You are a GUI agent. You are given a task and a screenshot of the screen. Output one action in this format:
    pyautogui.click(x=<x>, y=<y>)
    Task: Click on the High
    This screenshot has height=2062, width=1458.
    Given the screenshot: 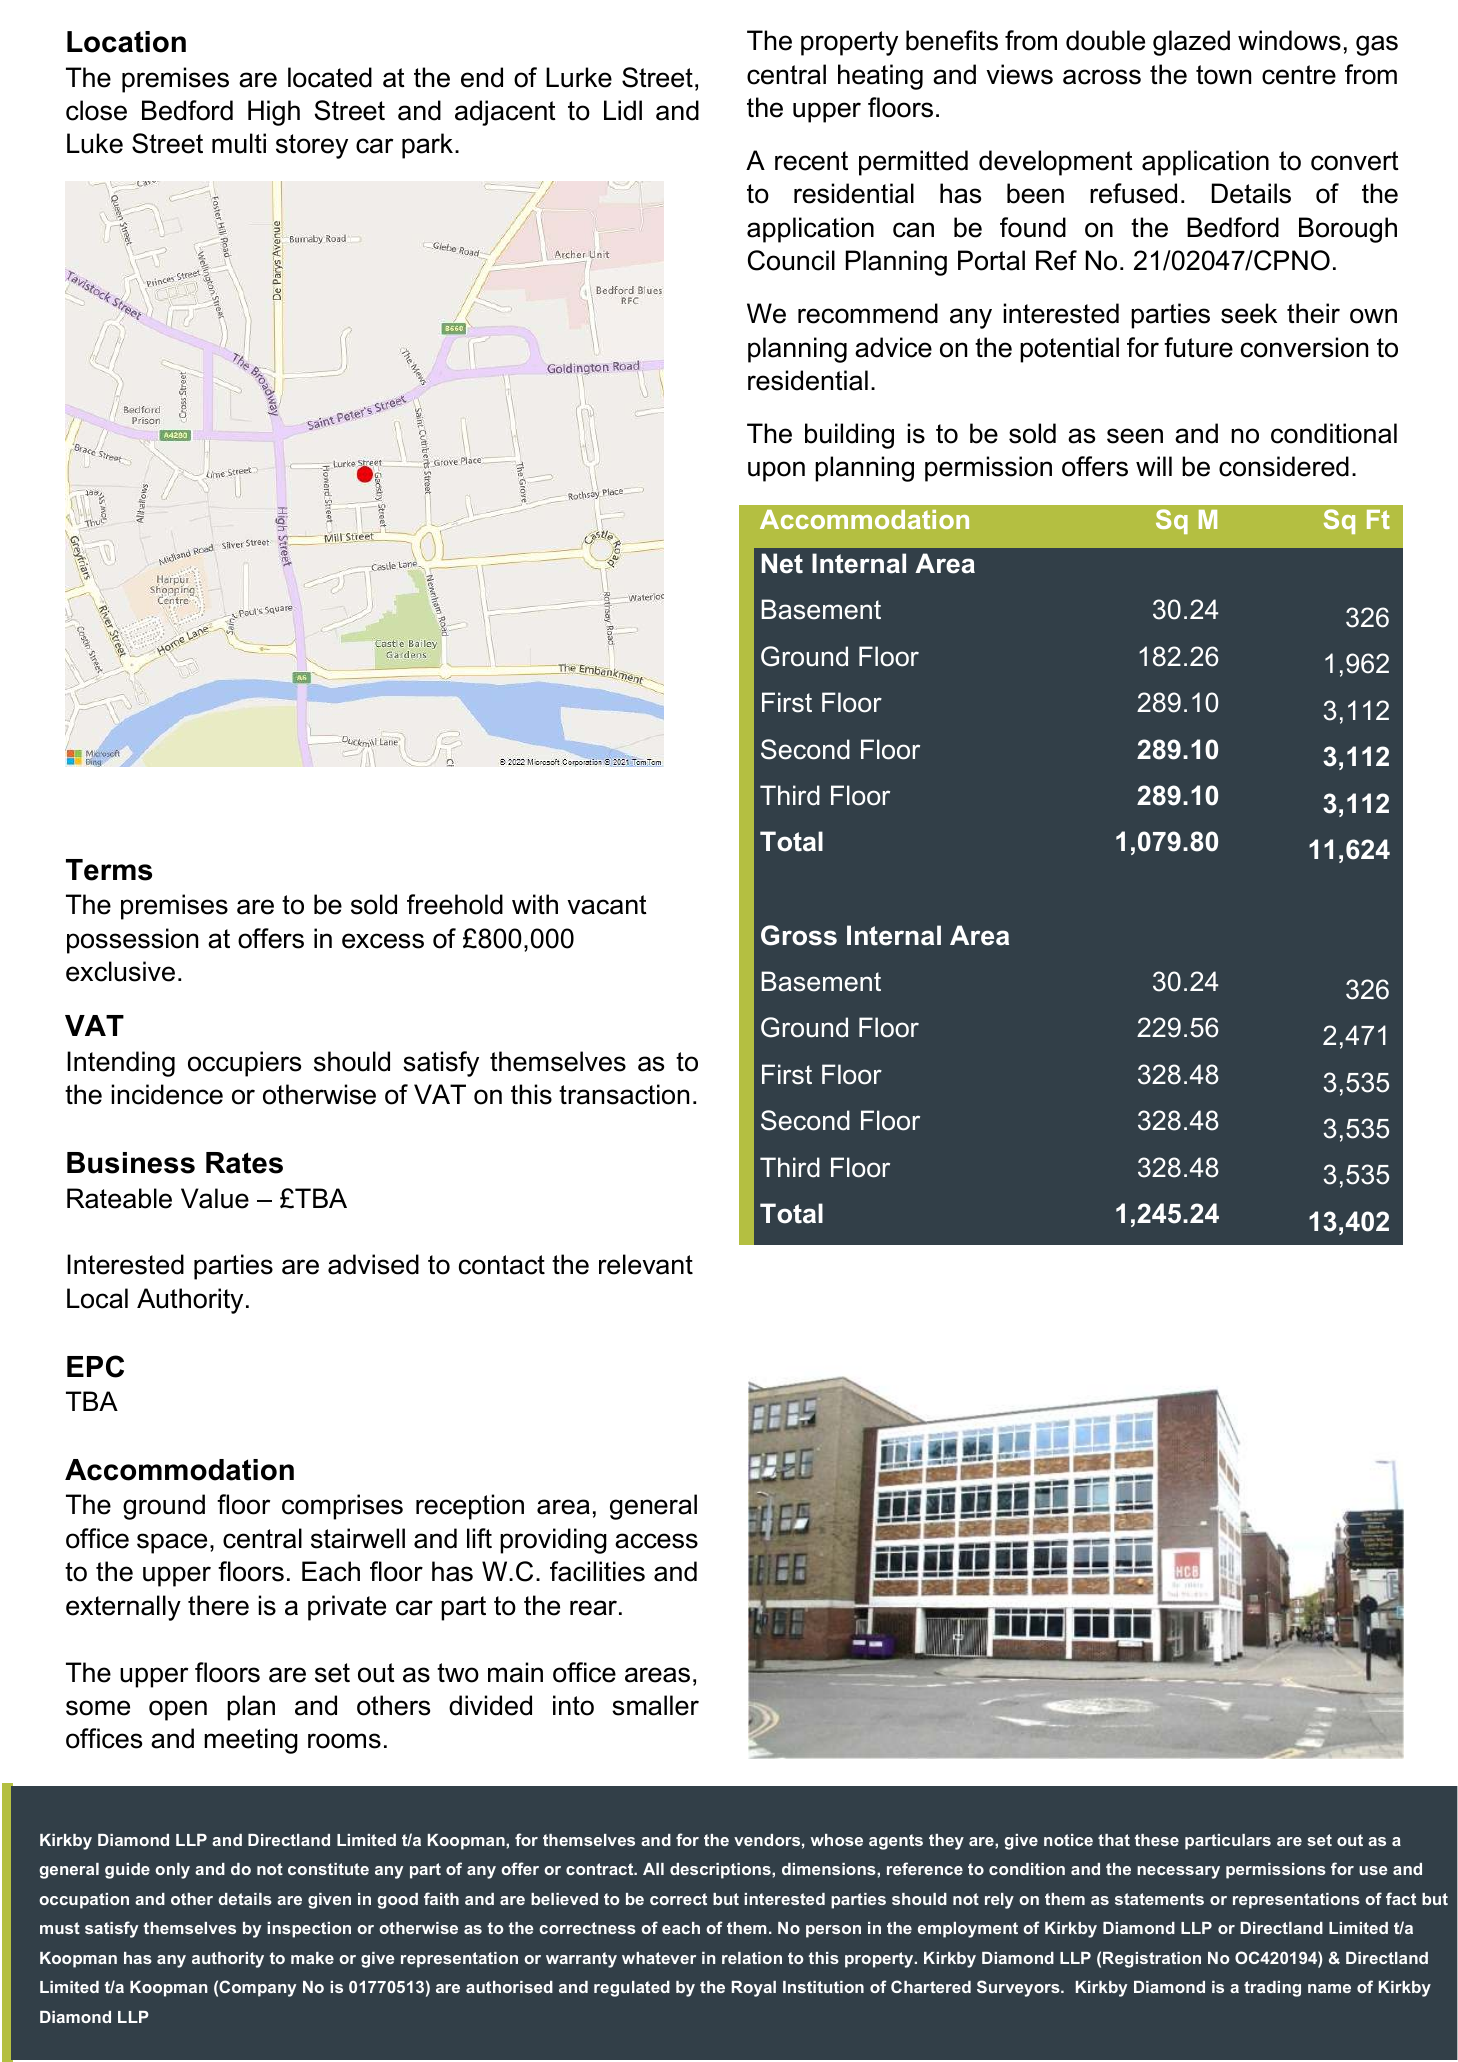 What is the action you would take?
    pyautogui.click(x=274, y=113)
